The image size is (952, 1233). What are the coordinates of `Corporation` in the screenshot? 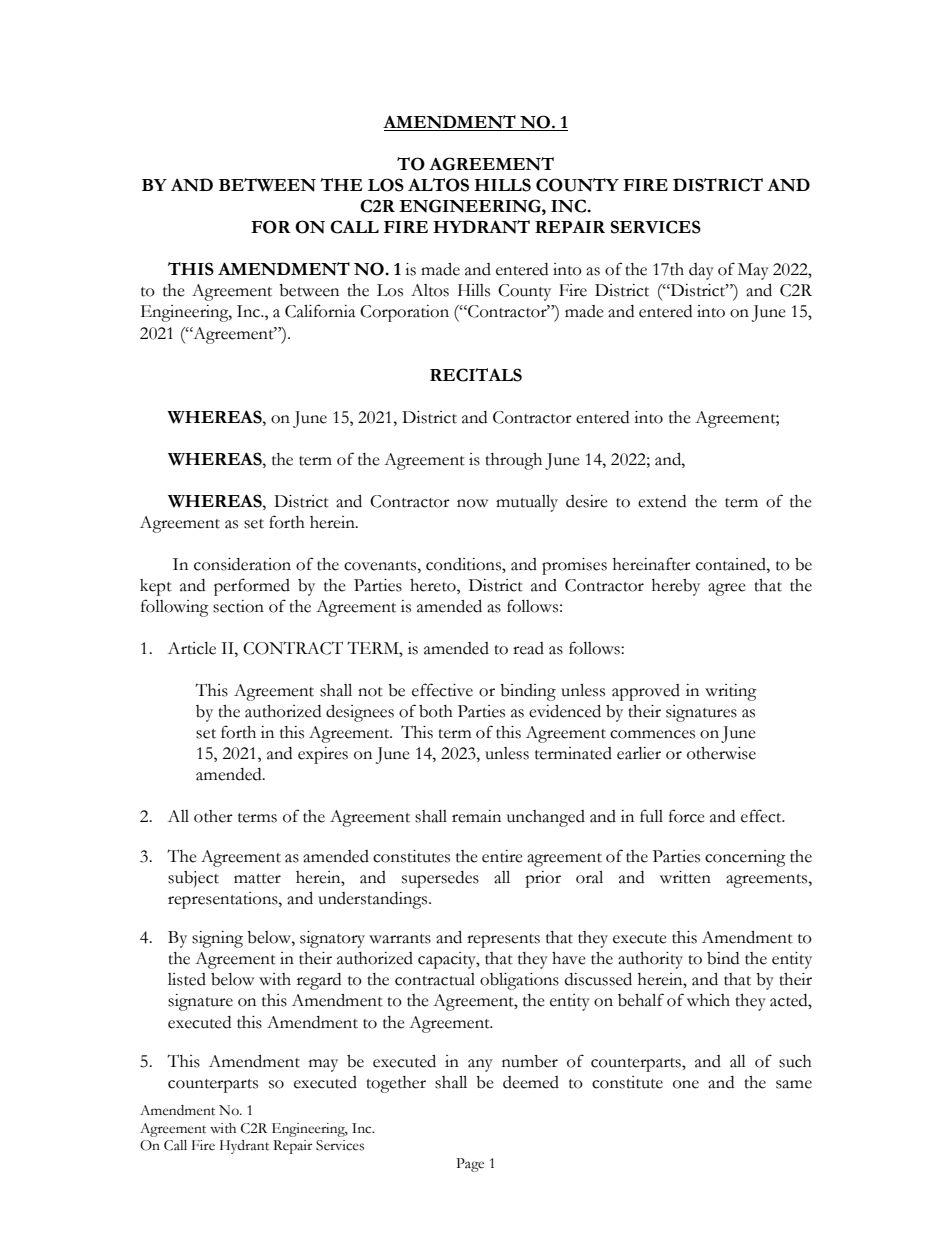 It's located at (404, 313).
